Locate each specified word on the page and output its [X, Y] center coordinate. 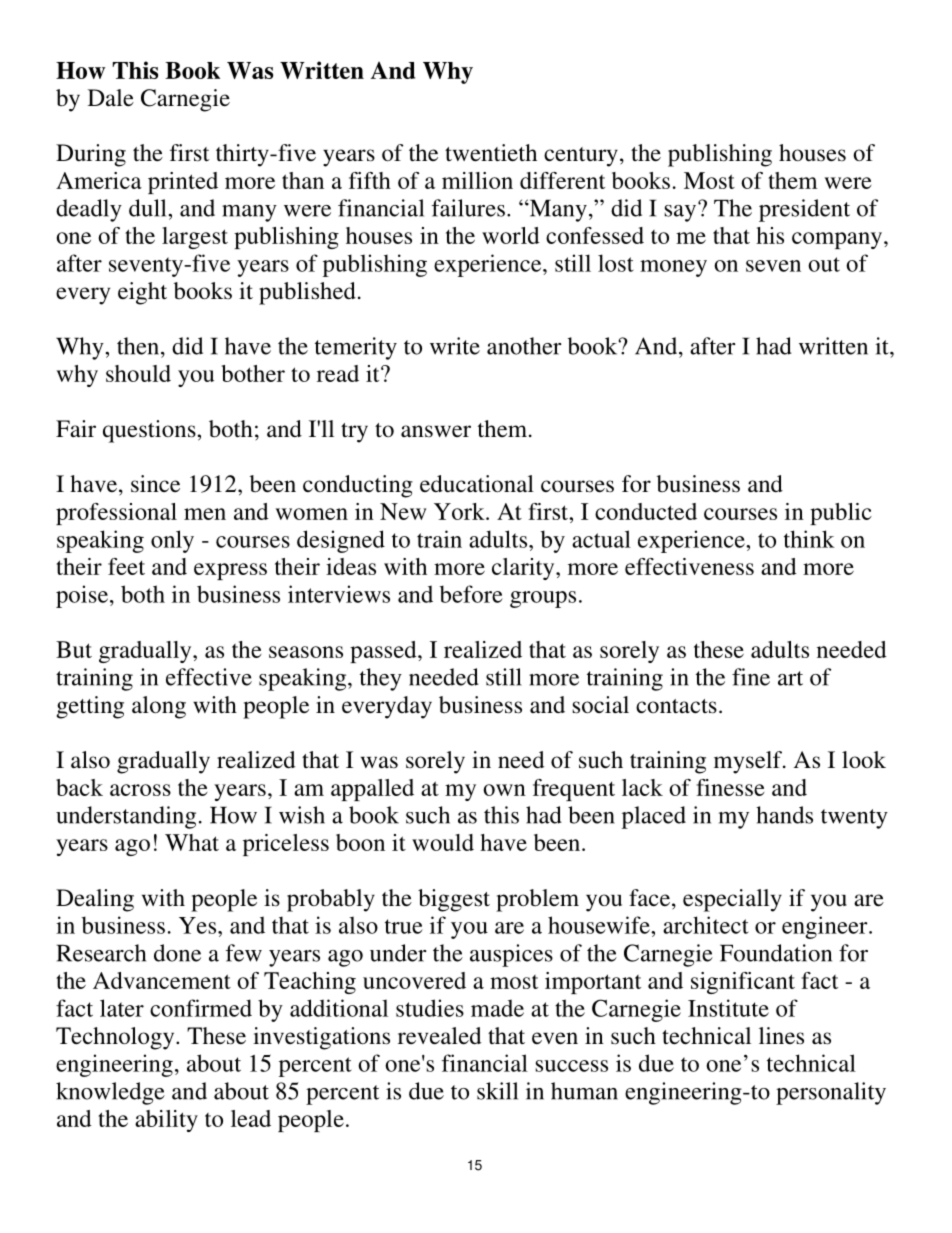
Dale [111, 98]
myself [749, 762]
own [504, 790]
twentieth [491, 153]
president [804, 210]
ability [166, 1121]
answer [436, 431]
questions [150, 431]
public [841, 514]
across [140, 790]
